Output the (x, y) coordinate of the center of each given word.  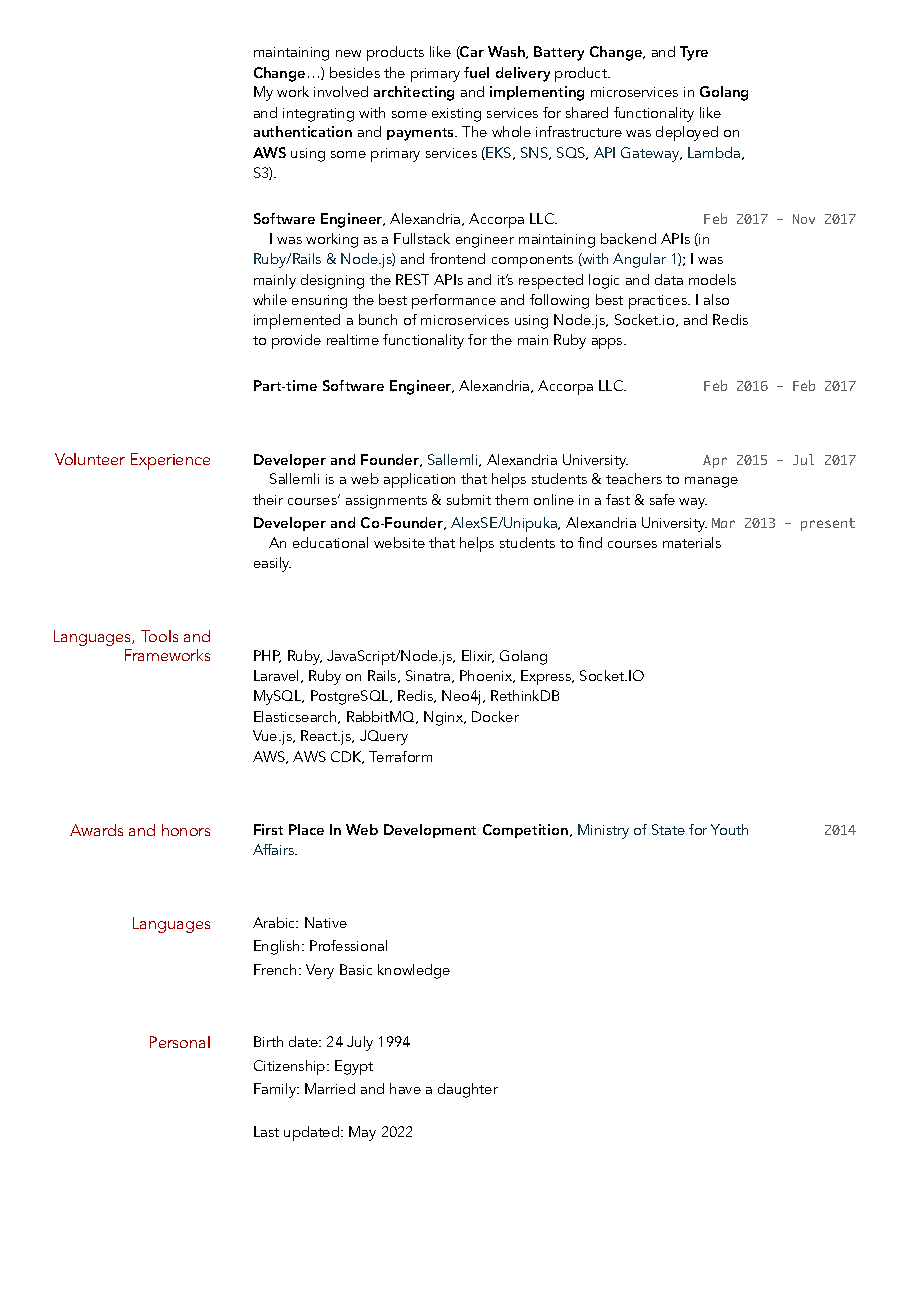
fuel (476, 72)
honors (186, 830)
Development (430, 831)
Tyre (694, 53)
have (405, 1088)
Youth (729, 829)
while (270, 299)
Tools (159, 636)
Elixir (478, 656)
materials (692, 542)
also (716, 299)
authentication (303, 131)
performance (454, 301)
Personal (180, 1042)
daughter (468, 1090)
